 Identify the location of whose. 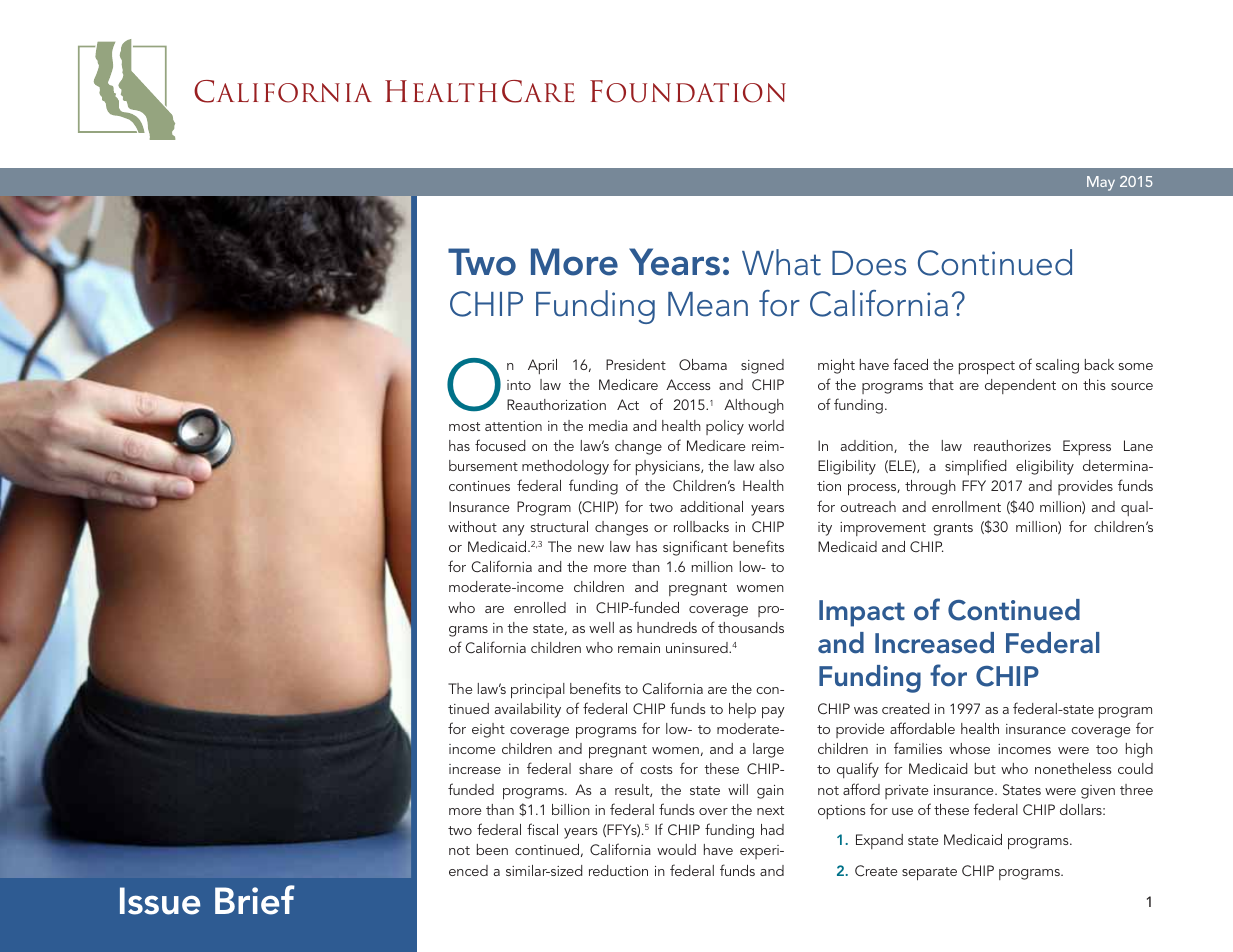
(969, 748).
